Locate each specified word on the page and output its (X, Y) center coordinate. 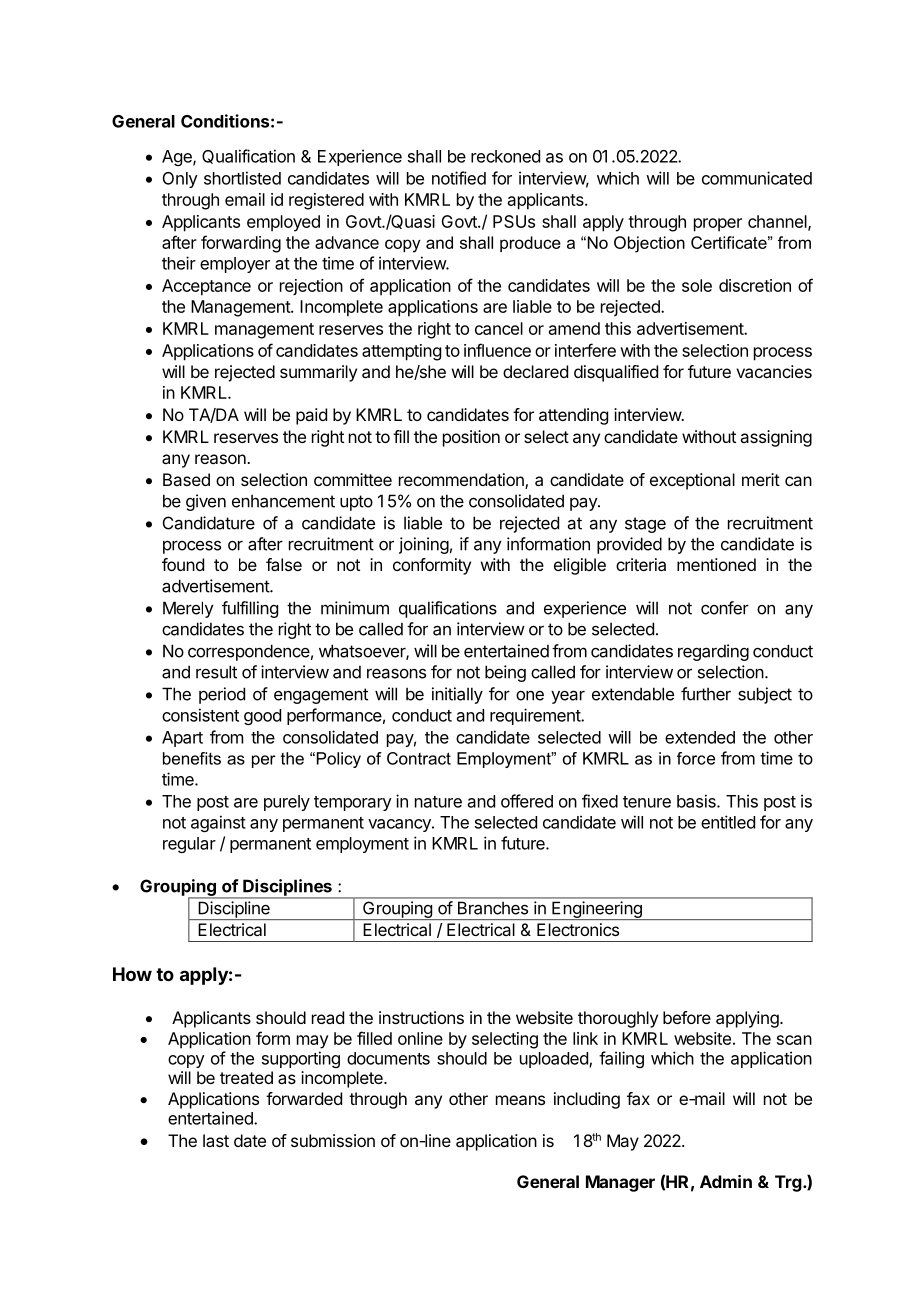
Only (180, 180)
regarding (713, 652)
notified (459, 178)
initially (457, 695)
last (216, 1140)
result (216, 672)
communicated (757, 178)
